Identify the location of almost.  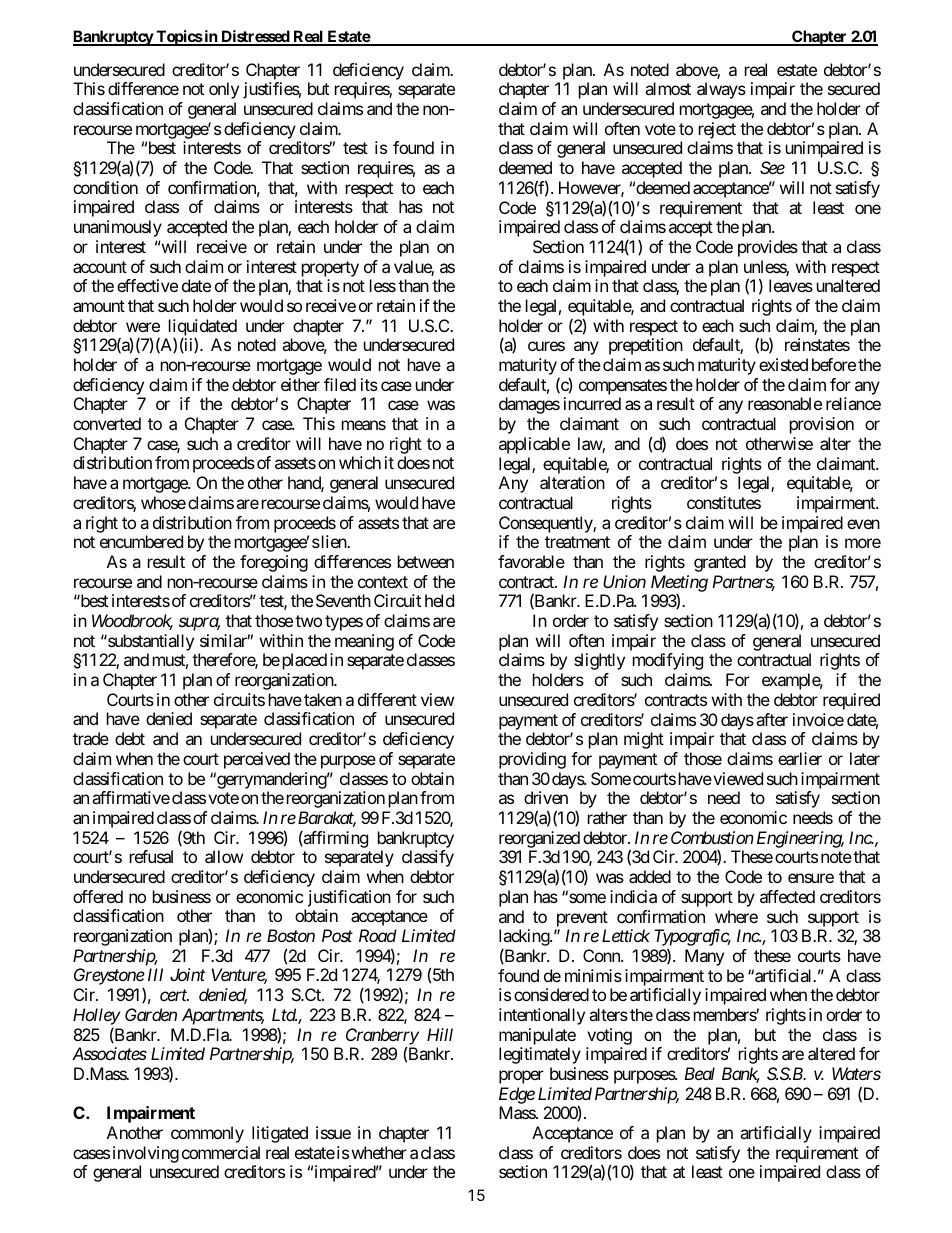
(668, 88).
